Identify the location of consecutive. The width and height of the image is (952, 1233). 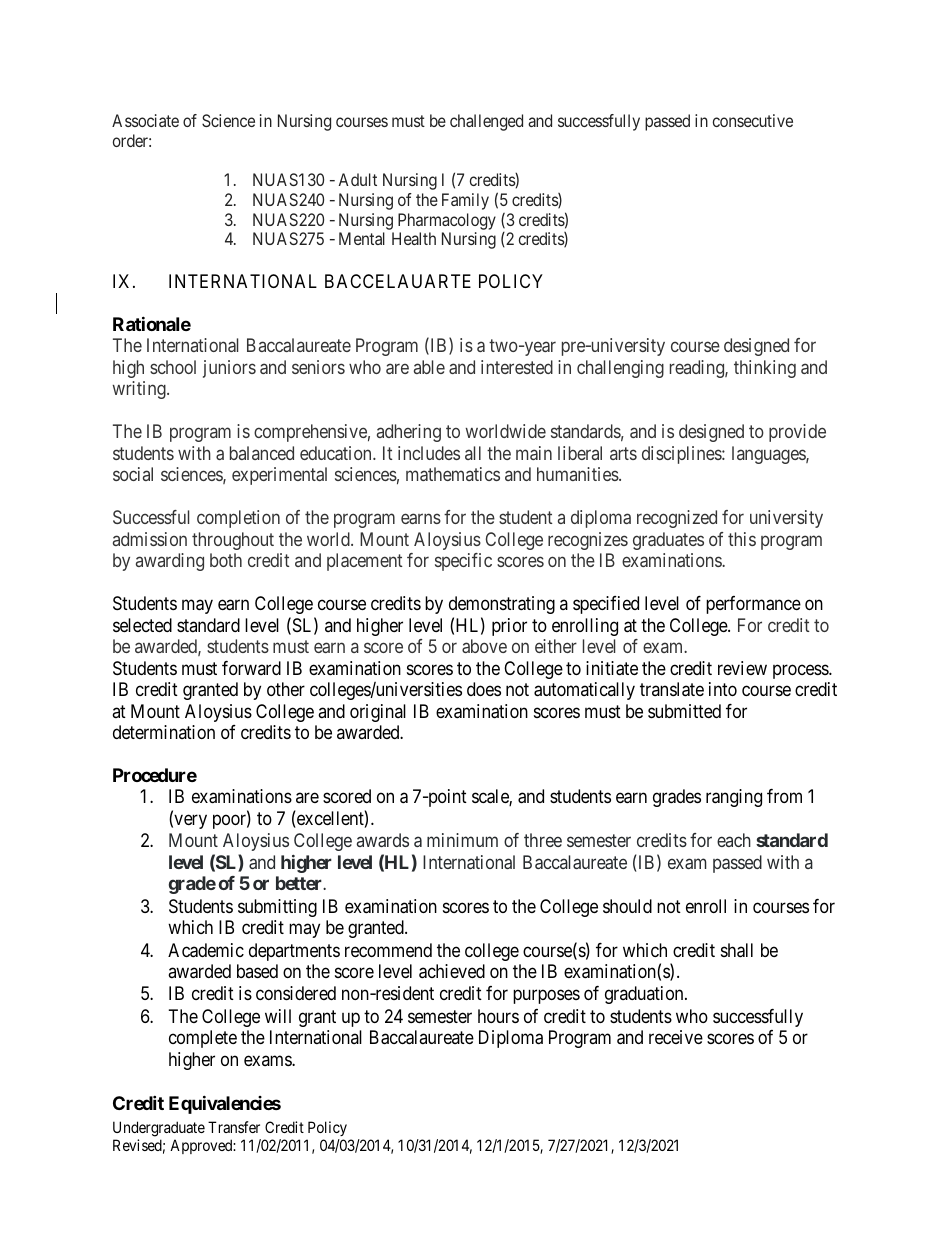
(753, 120).
